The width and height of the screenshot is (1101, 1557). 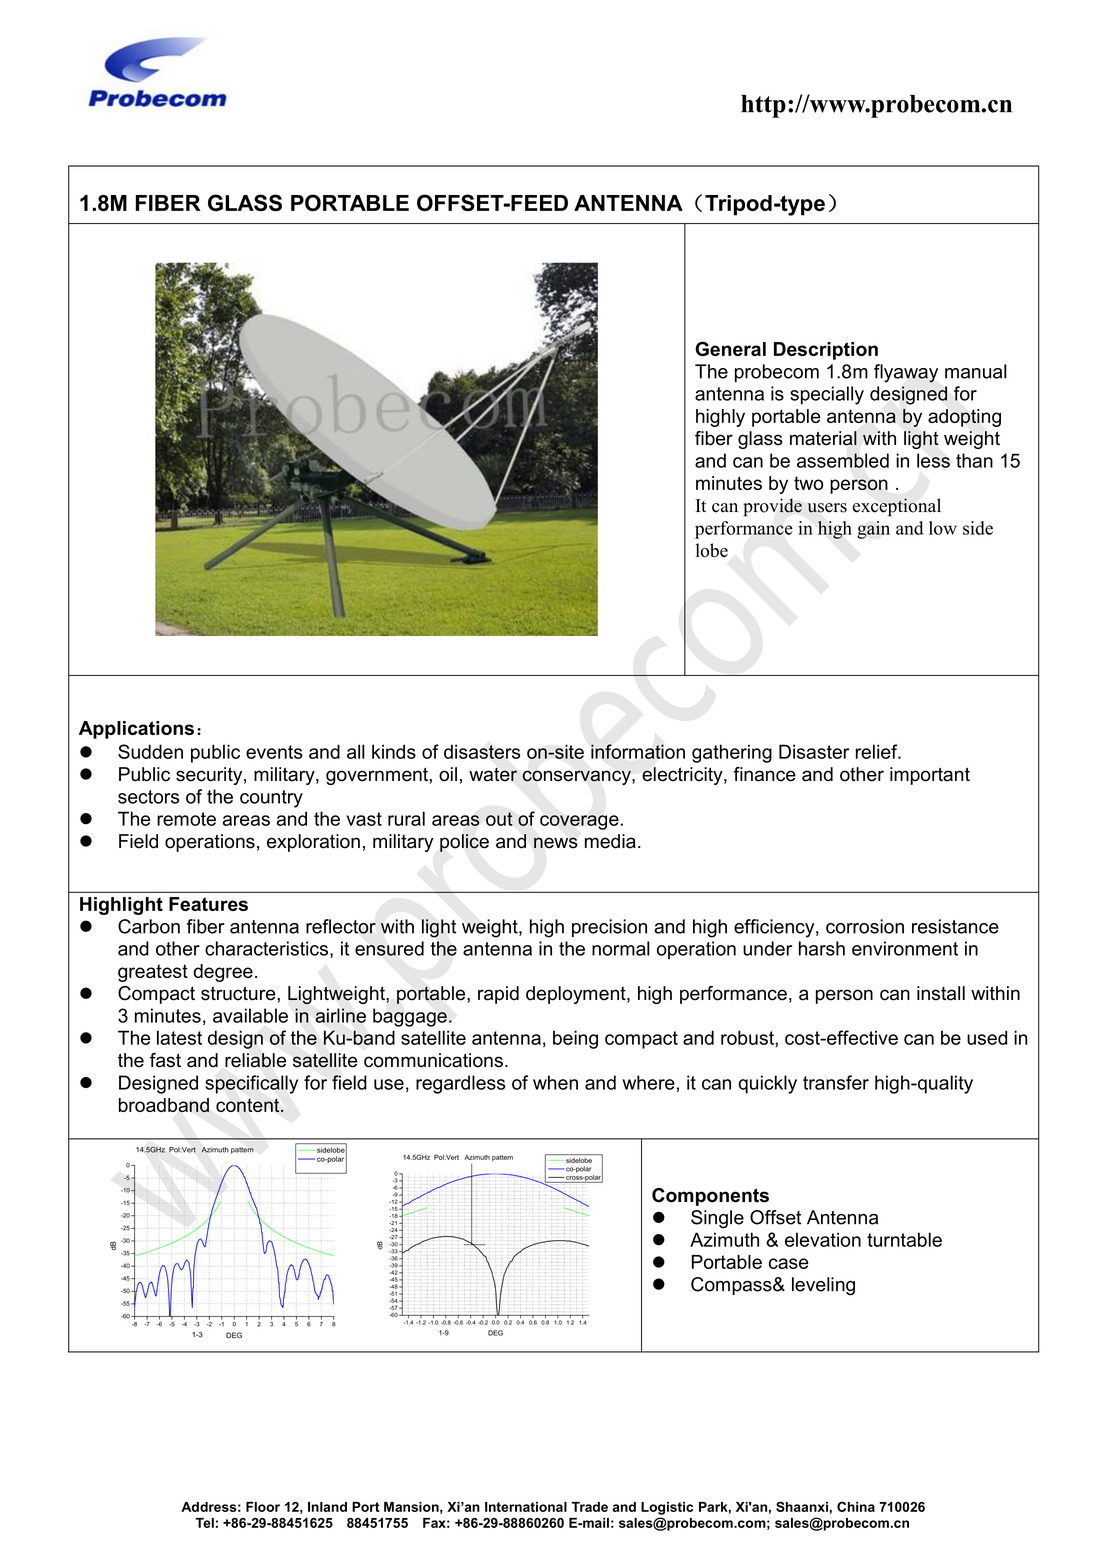 What do you see at coordinates (856, 1506) in the screenshot?
I see `China` at bounding box center [856, 1506].
